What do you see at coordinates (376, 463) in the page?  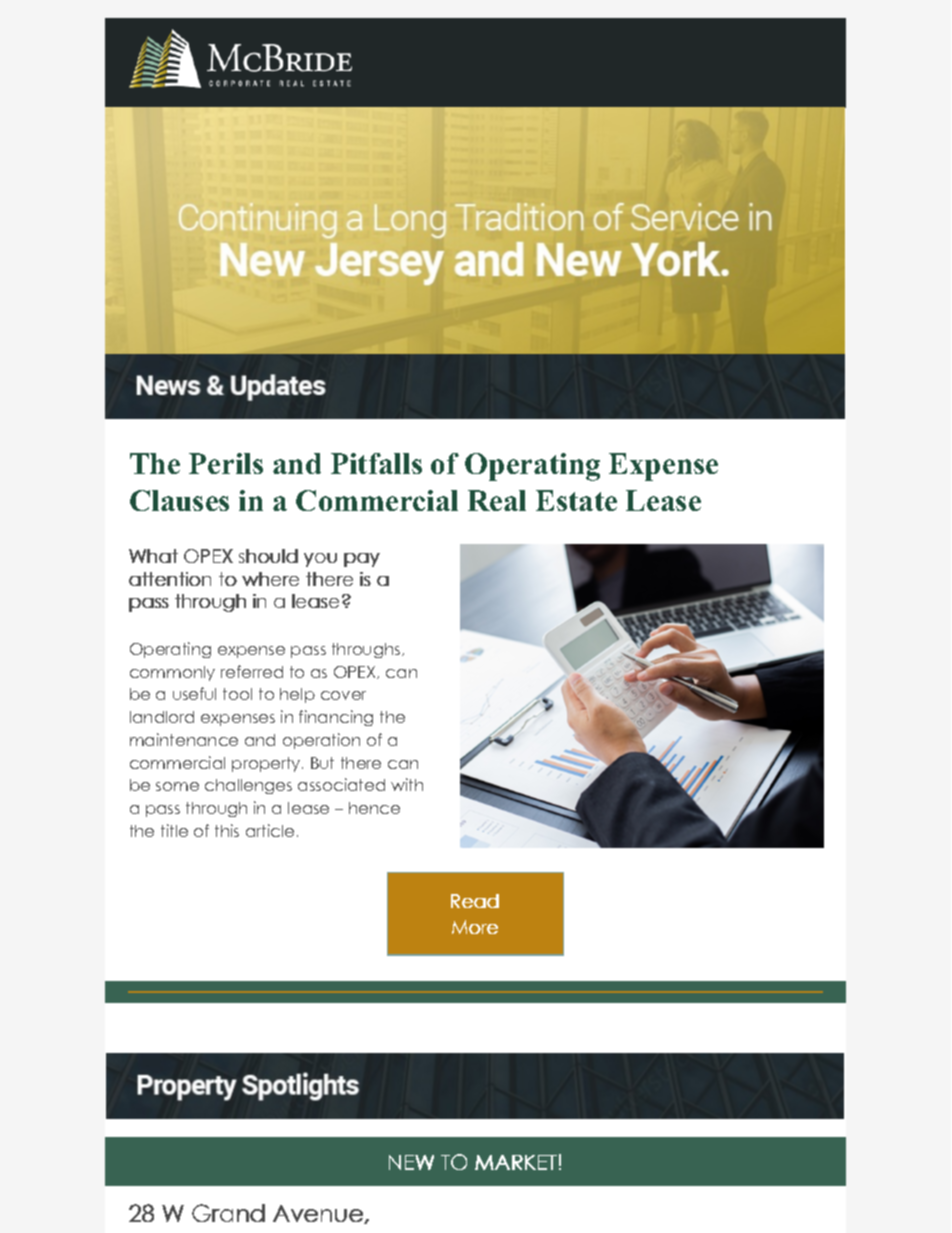 I see `Pitfalls` at bounding box center [376, 463].
